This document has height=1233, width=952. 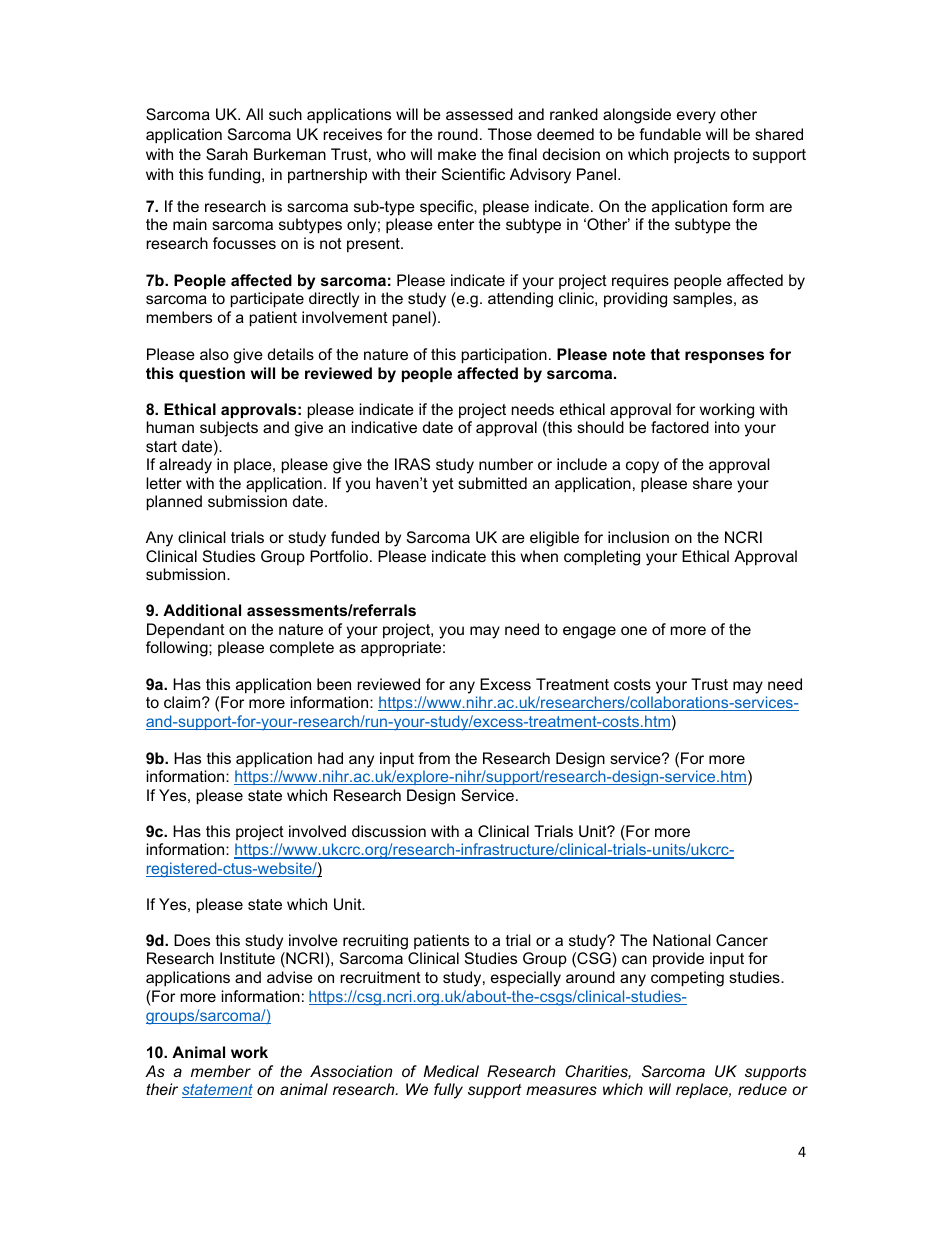 I want to click on reduce, so click(x=762, y=1089).
